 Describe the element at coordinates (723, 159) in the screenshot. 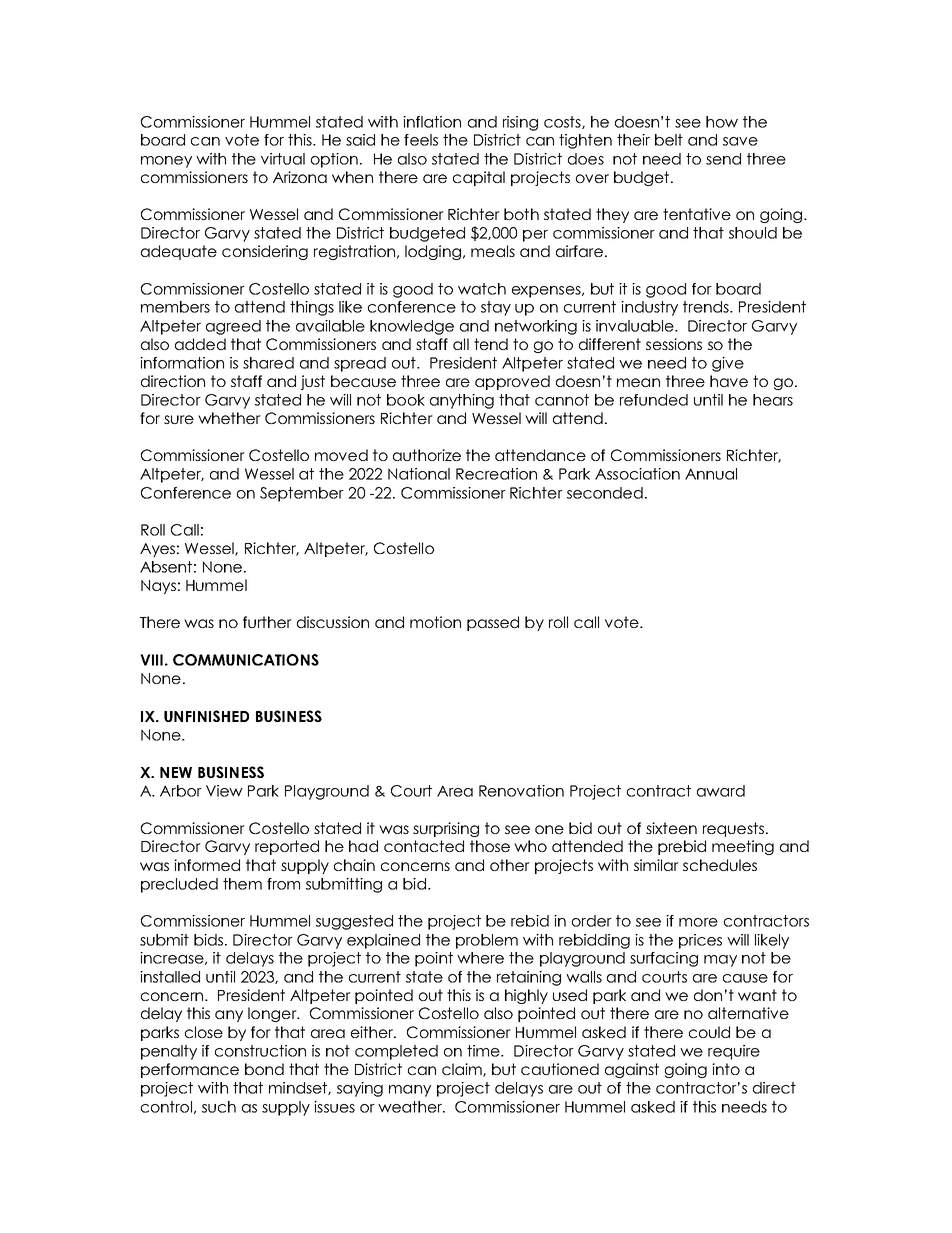

I see `send` at that location.
